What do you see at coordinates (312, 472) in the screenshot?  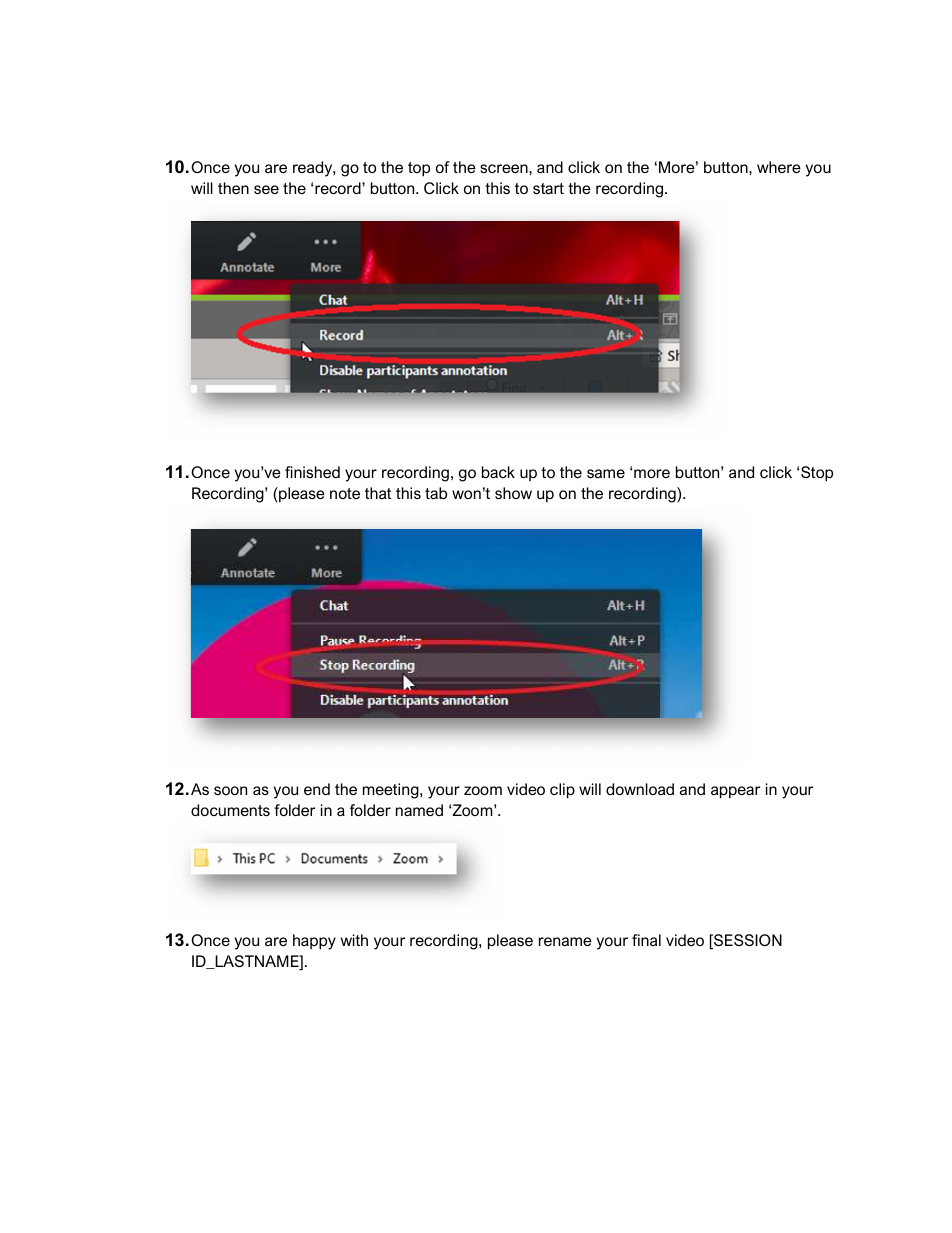 I see `finished` at bounding box center [312, 472].
